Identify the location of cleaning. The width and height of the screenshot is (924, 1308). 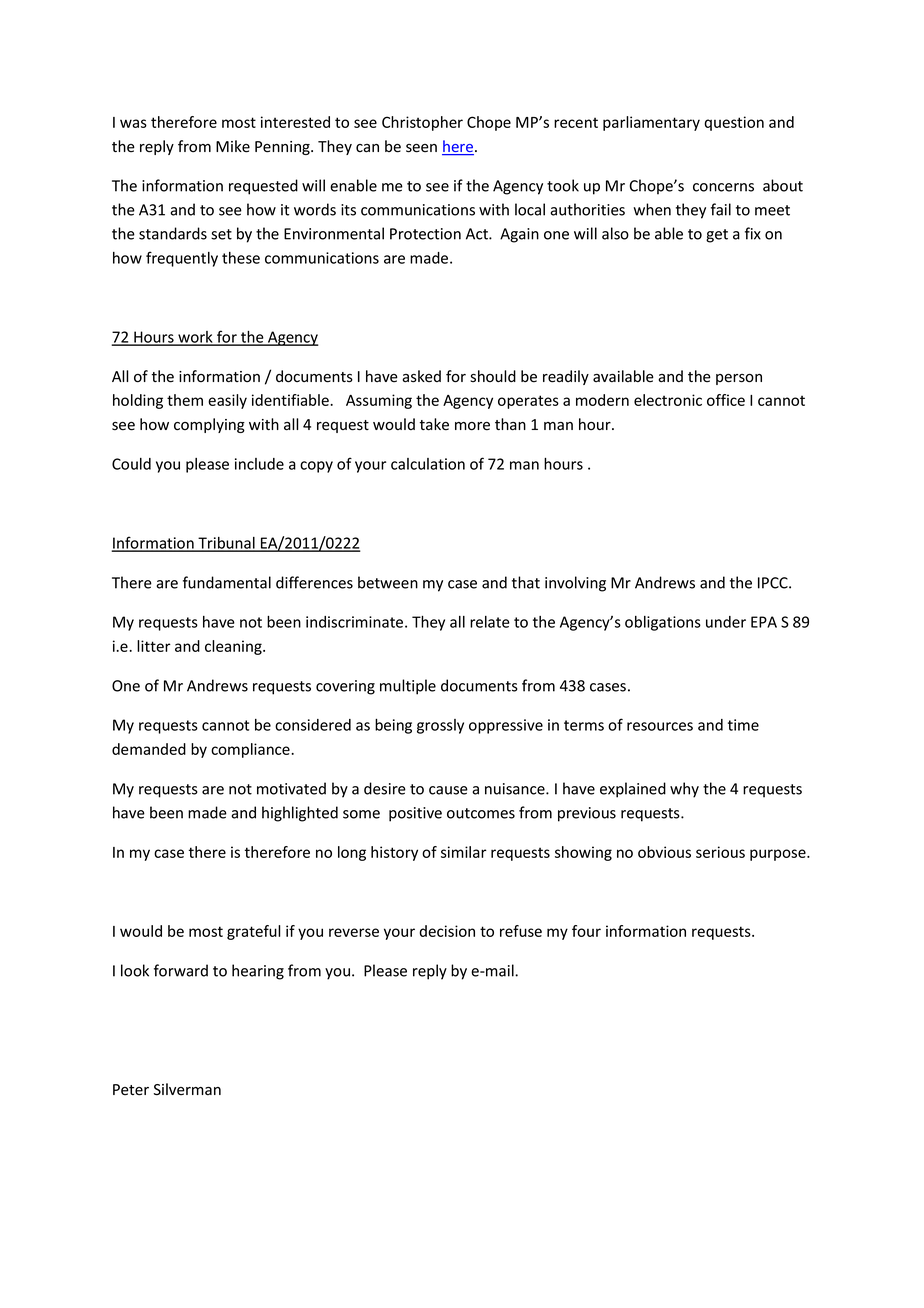
(234, 647).
